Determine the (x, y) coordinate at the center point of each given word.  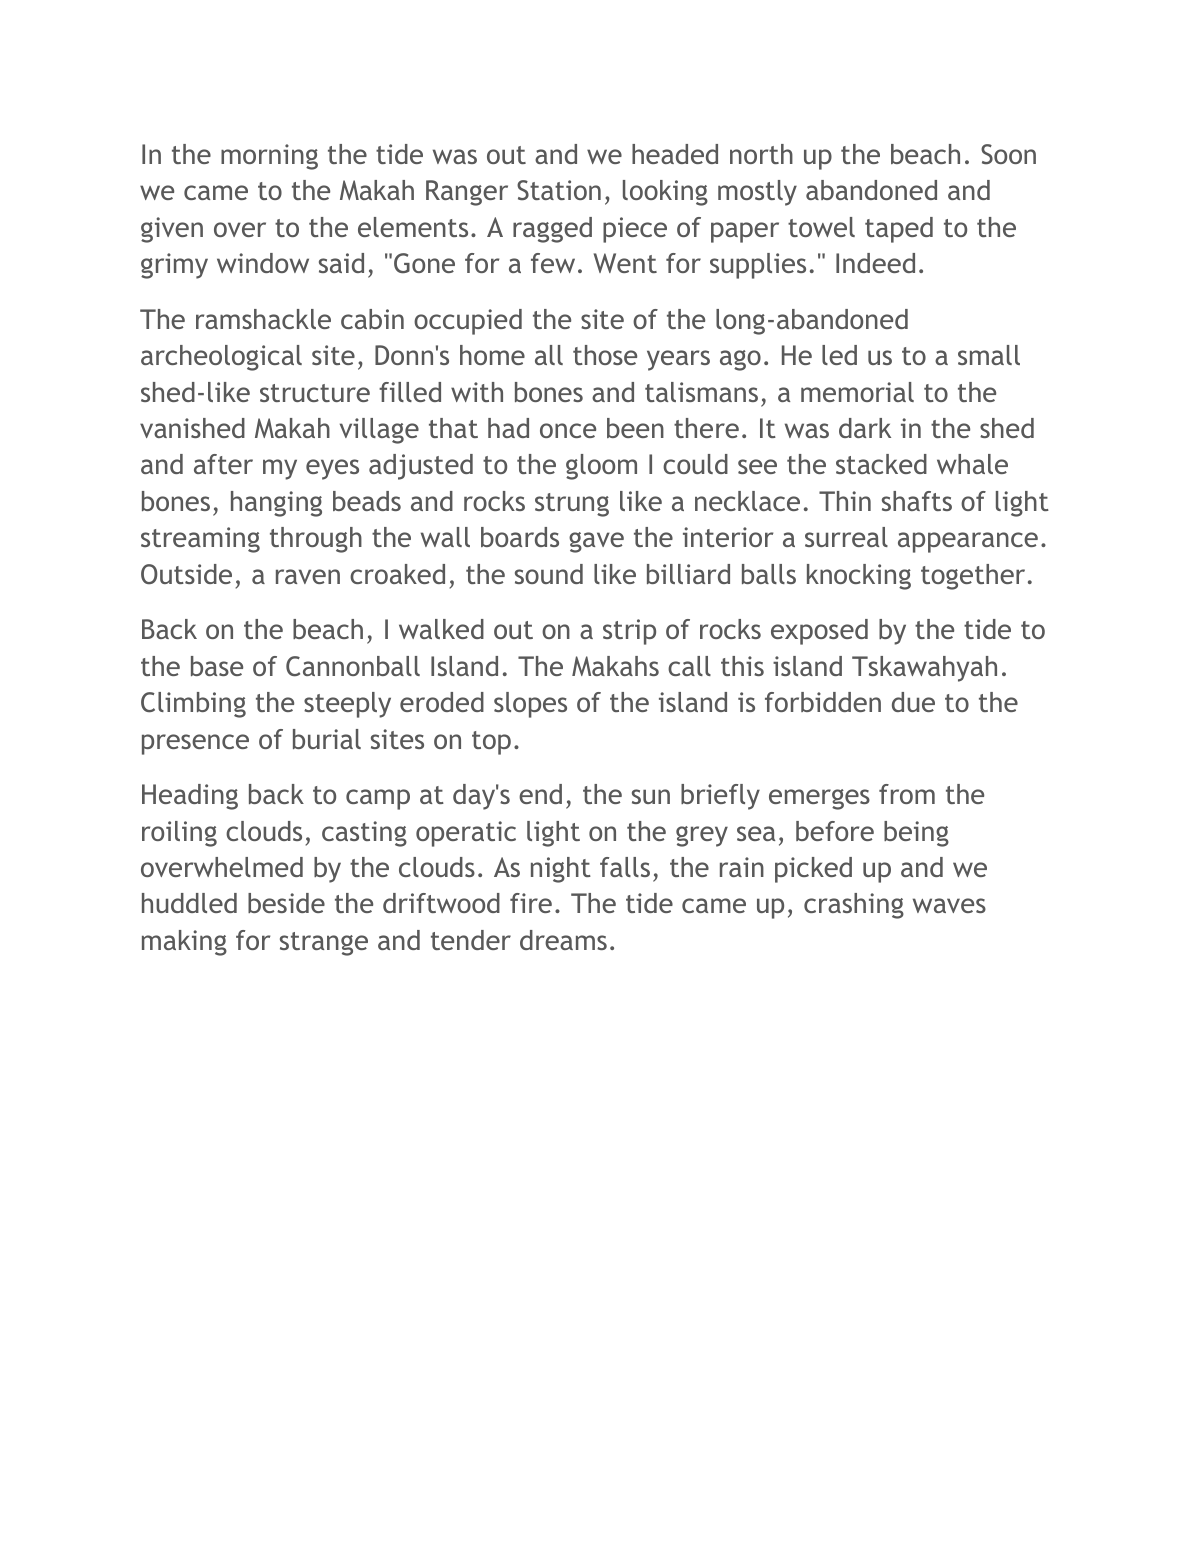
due (913, 702)
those (605, 355)
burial (327, 739)
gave (596, 542)
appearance (968, 542)
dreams (563, 940)
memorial (857, 392)
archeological (221, 358)
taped (899, 230)
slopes (530, 705)
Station (559, 190)
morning (269, 157)
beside (286, 903)
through (316, 540)
